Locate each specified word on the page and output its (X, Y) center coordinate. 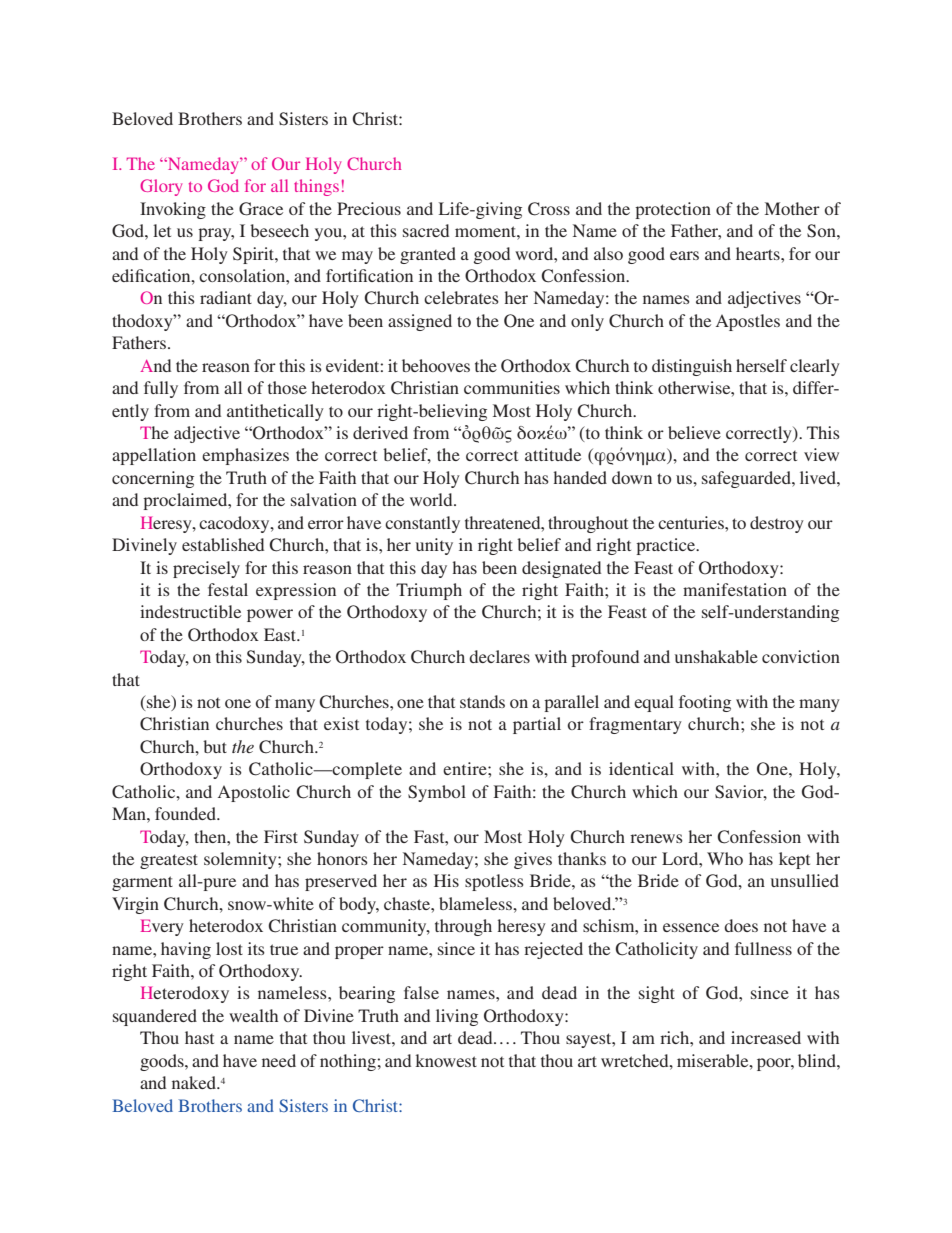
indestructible (190, 611)
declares (499, 656)
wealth (253, 1015)
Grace (261, 209)
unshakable (716, 656)
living (457, 1017)
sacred (426, 230)
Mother (792, 208)
